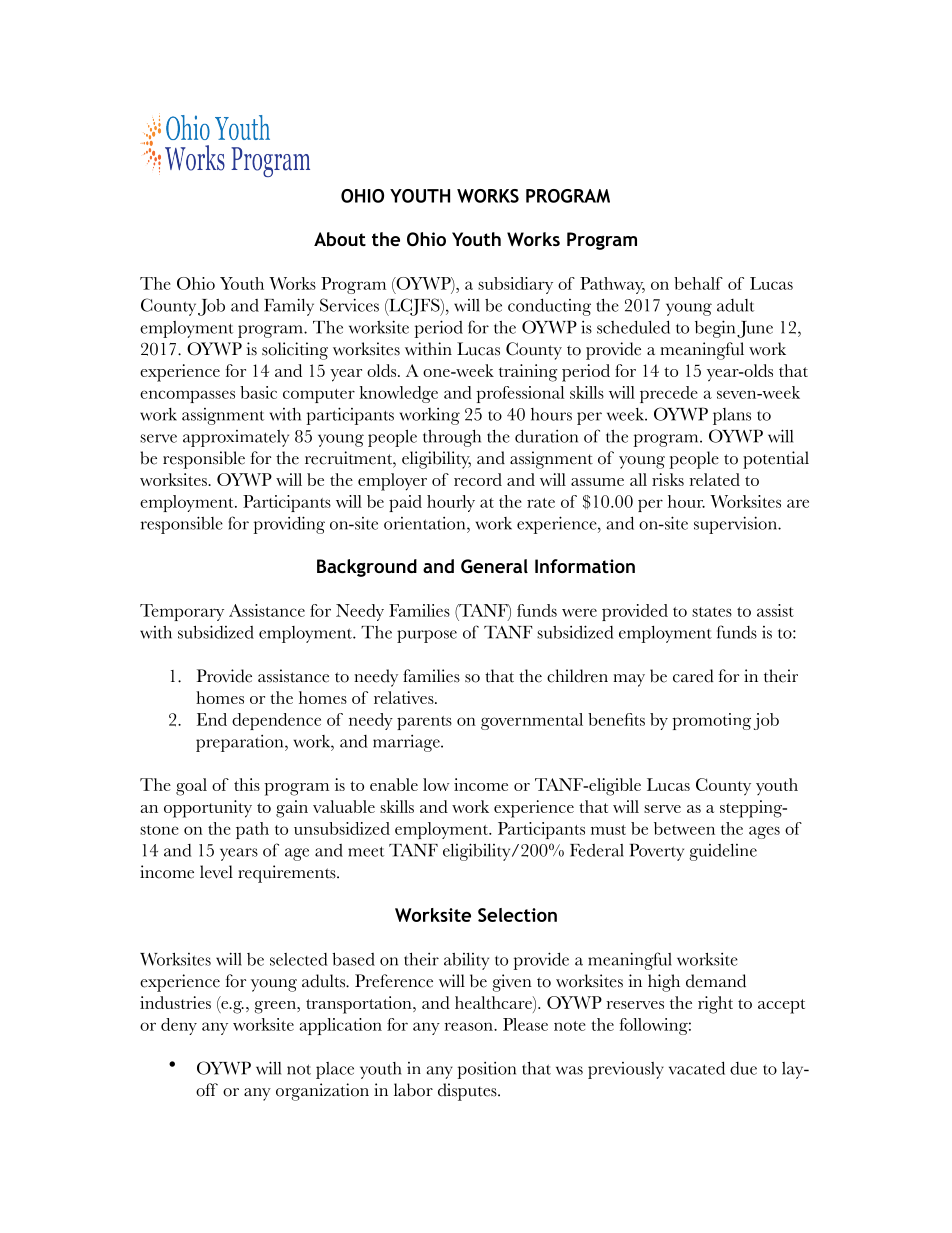  Describe the element at coordinates (322, 1092) in the document. I see `organization` at that location.
